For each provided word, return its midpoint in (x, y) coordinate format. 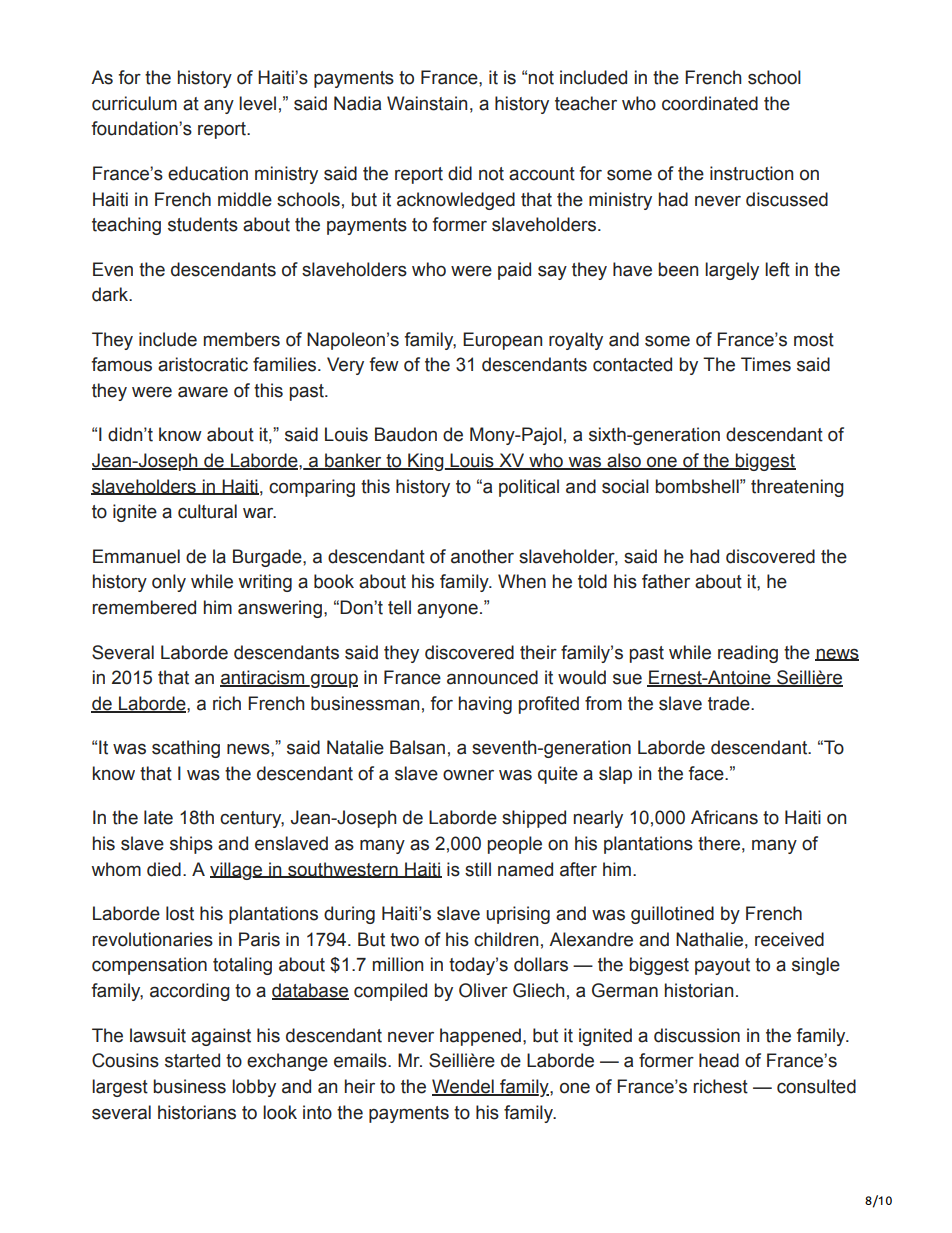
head (719, 1060)
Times (766, 364)
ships (191, 845)
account (542, 174)
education (208, 173)
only (169, 583)
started (192, 1060)
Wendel (464, 1087)
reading (748, 654)
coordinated (710, 103)
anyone (447, 610)
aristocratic (203, 364)
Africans (724, 817)
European (502, 341)
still (478, 869)
